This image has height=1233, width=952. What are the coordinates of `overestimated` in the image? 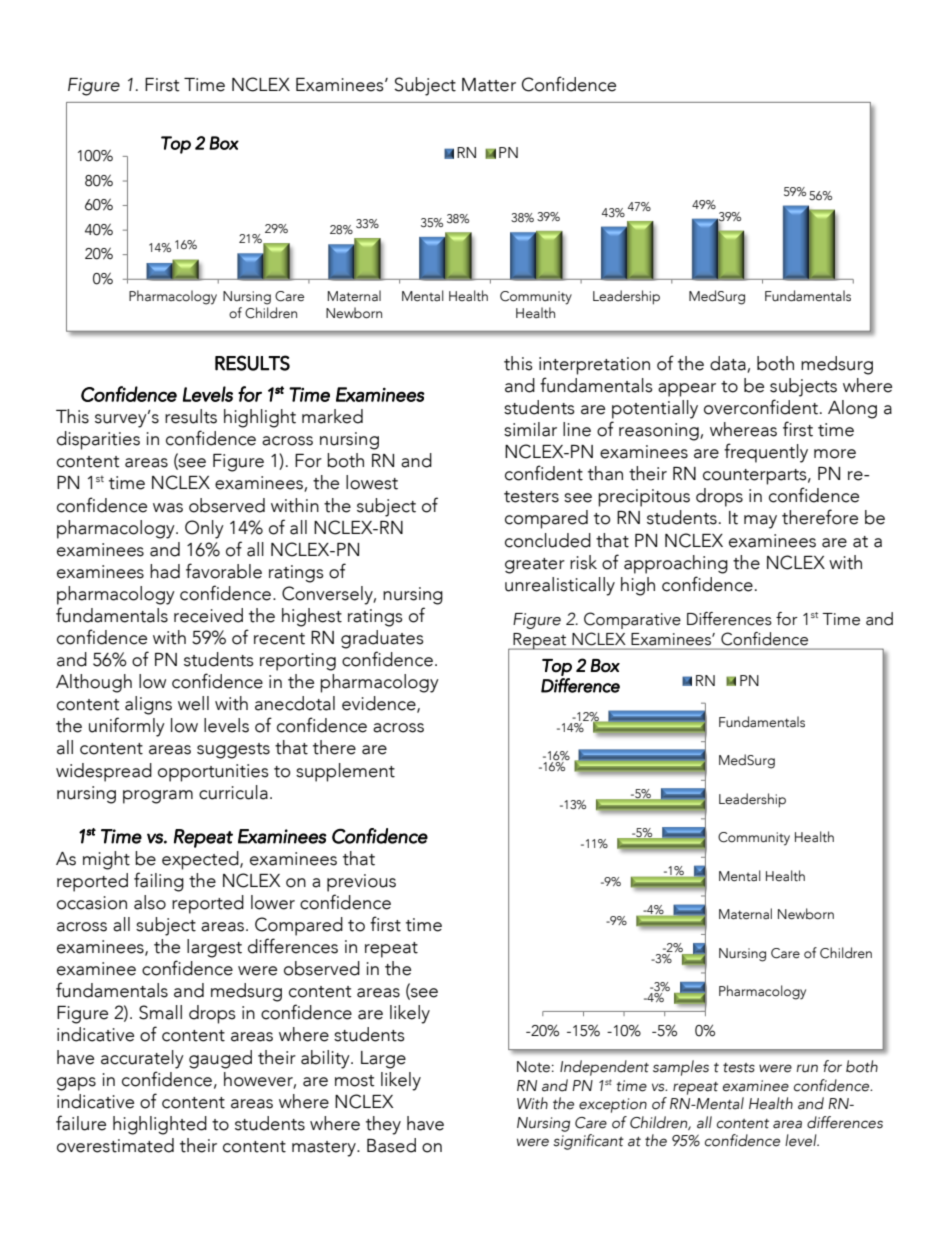 It's located at (115, 1145).
